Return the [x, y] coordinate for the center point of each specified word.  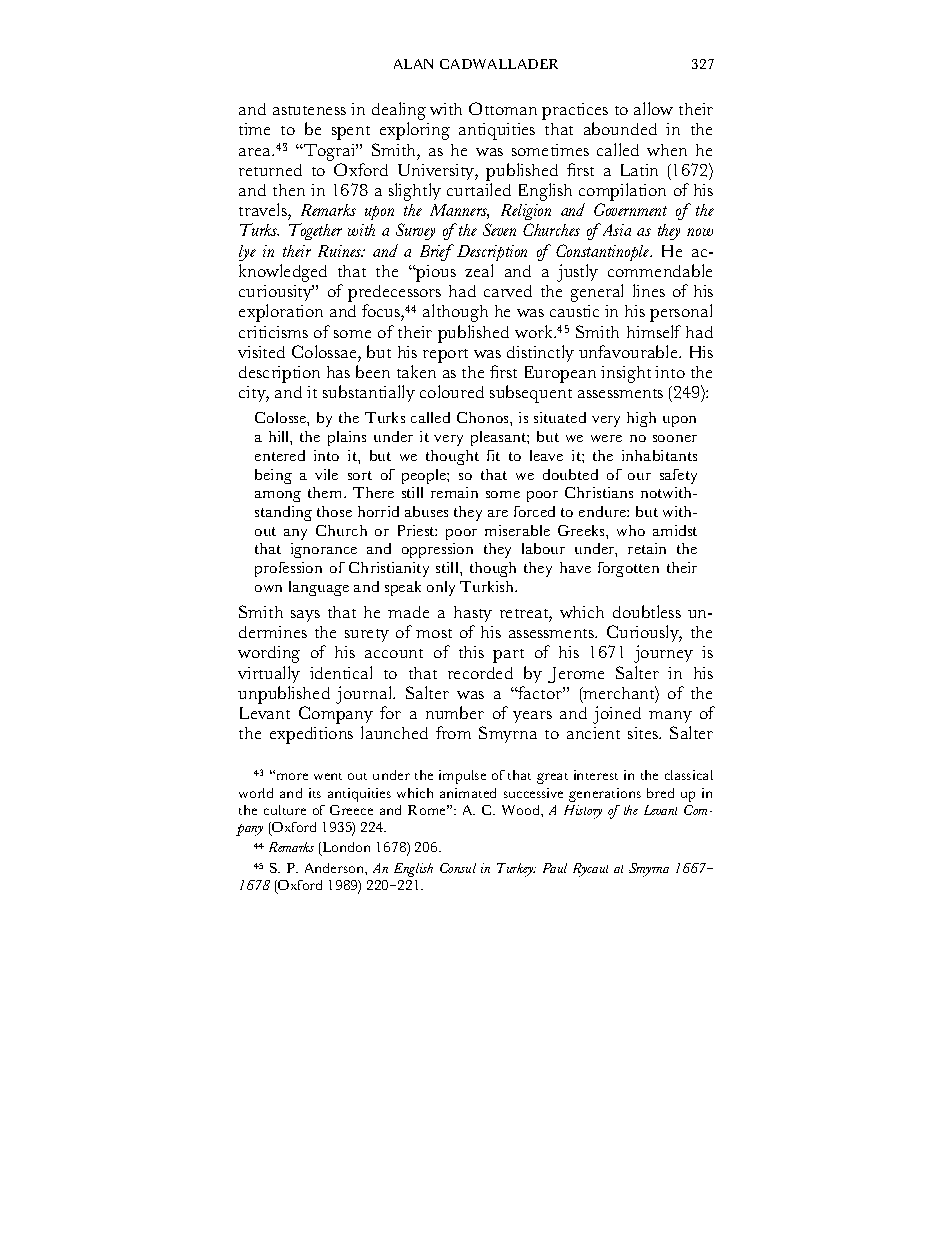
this [471, 652]
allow [653, 108]
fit [493, 455]
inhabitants [659, 455]
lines [649, 290]
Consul [458, 868]
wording [269, 654]
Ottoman [503, 108]
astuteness [309, 110]
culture [285, 810]
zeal [479, 270]
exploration [281, 313]
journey [663, 654]
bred [660, 793]
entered [280, 455]
